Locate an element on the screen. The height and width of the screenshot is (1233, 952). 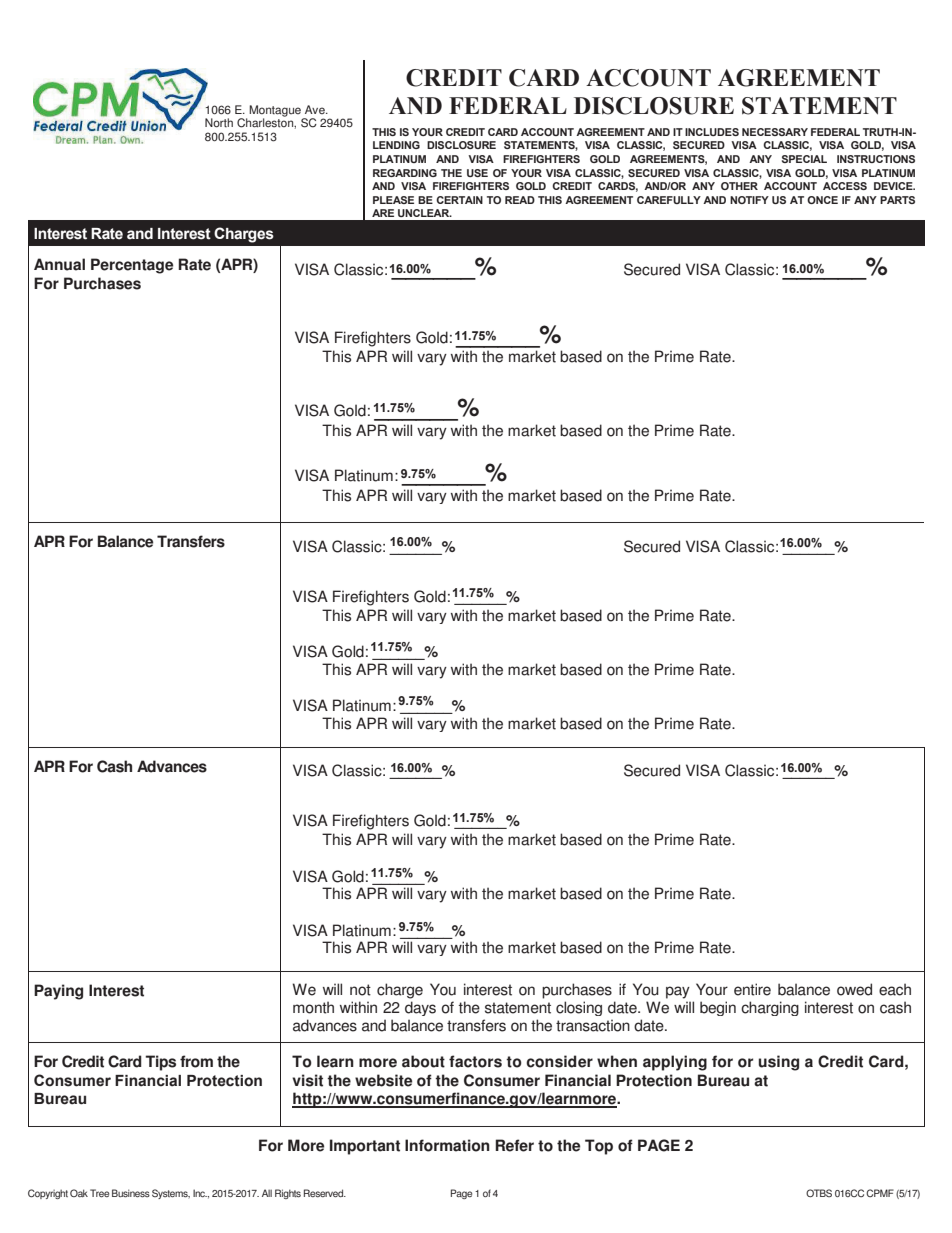
Information is located at coordinates (447, 1145).
